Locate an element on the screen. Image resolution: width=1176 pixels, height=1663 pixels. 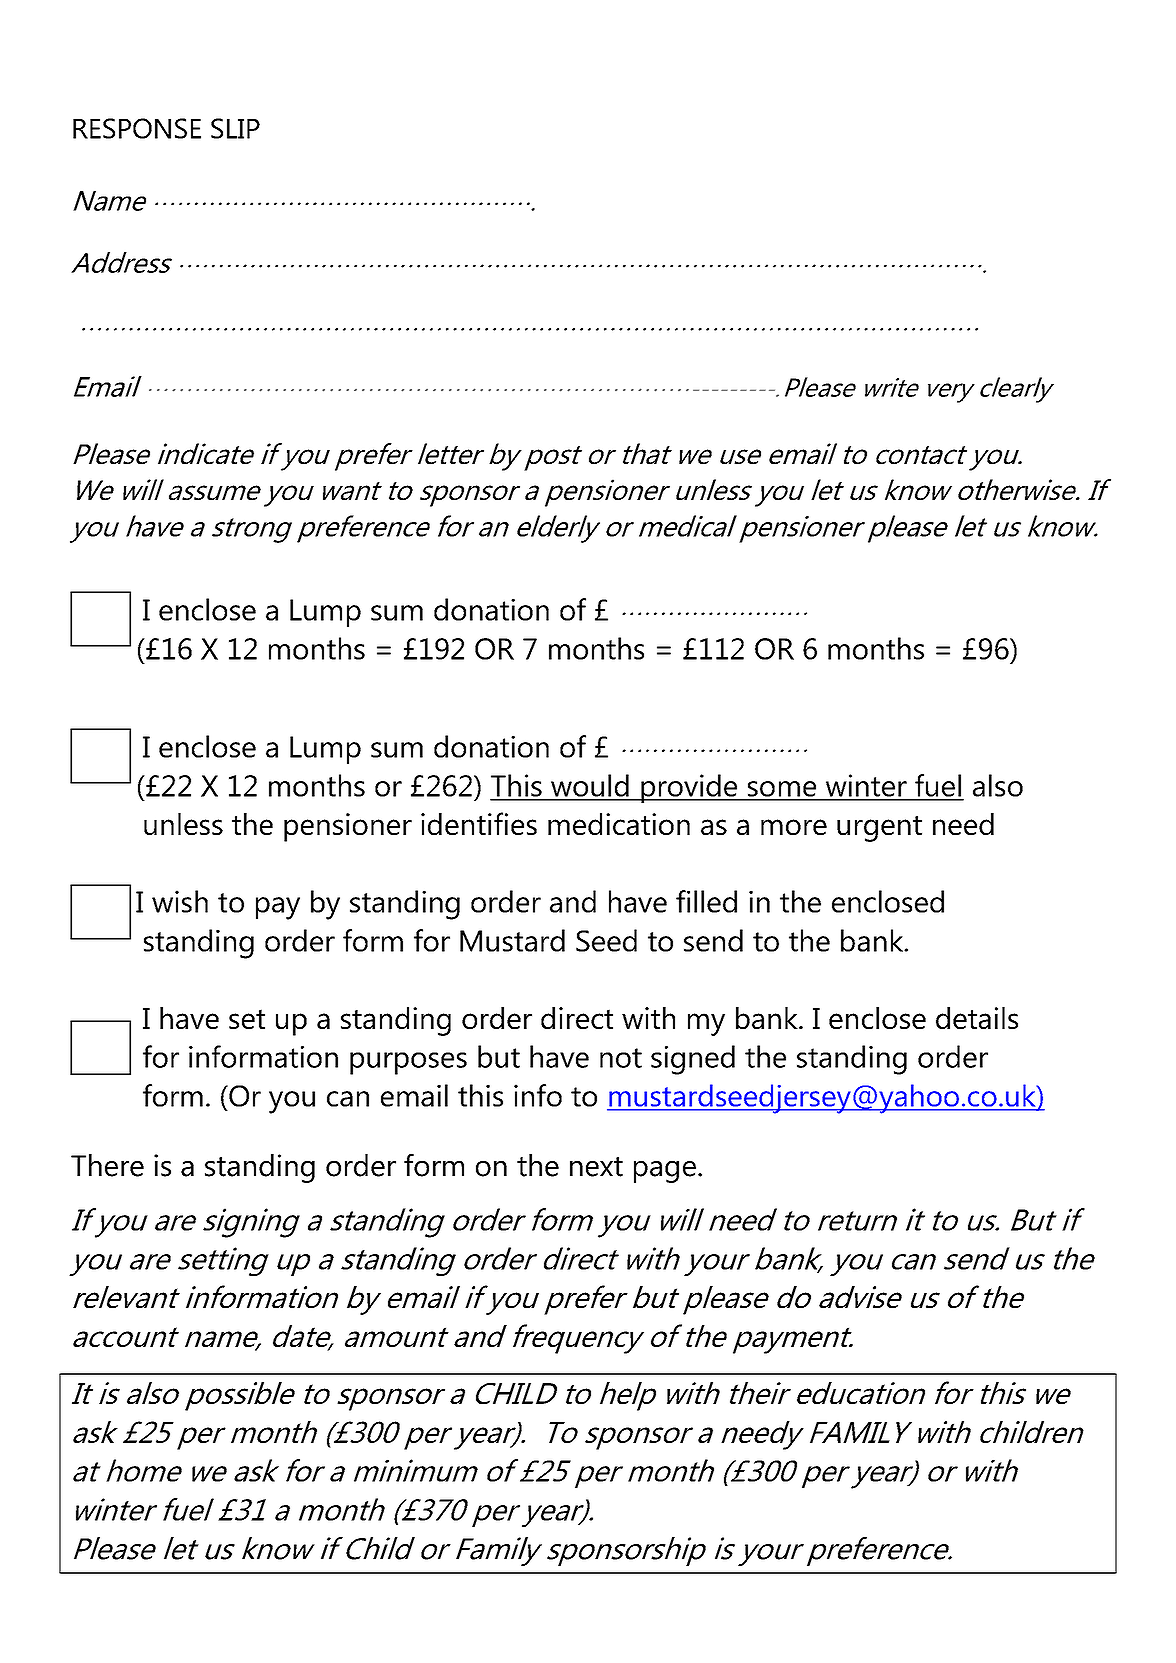
identifies is located at coordinates (479, 823).
